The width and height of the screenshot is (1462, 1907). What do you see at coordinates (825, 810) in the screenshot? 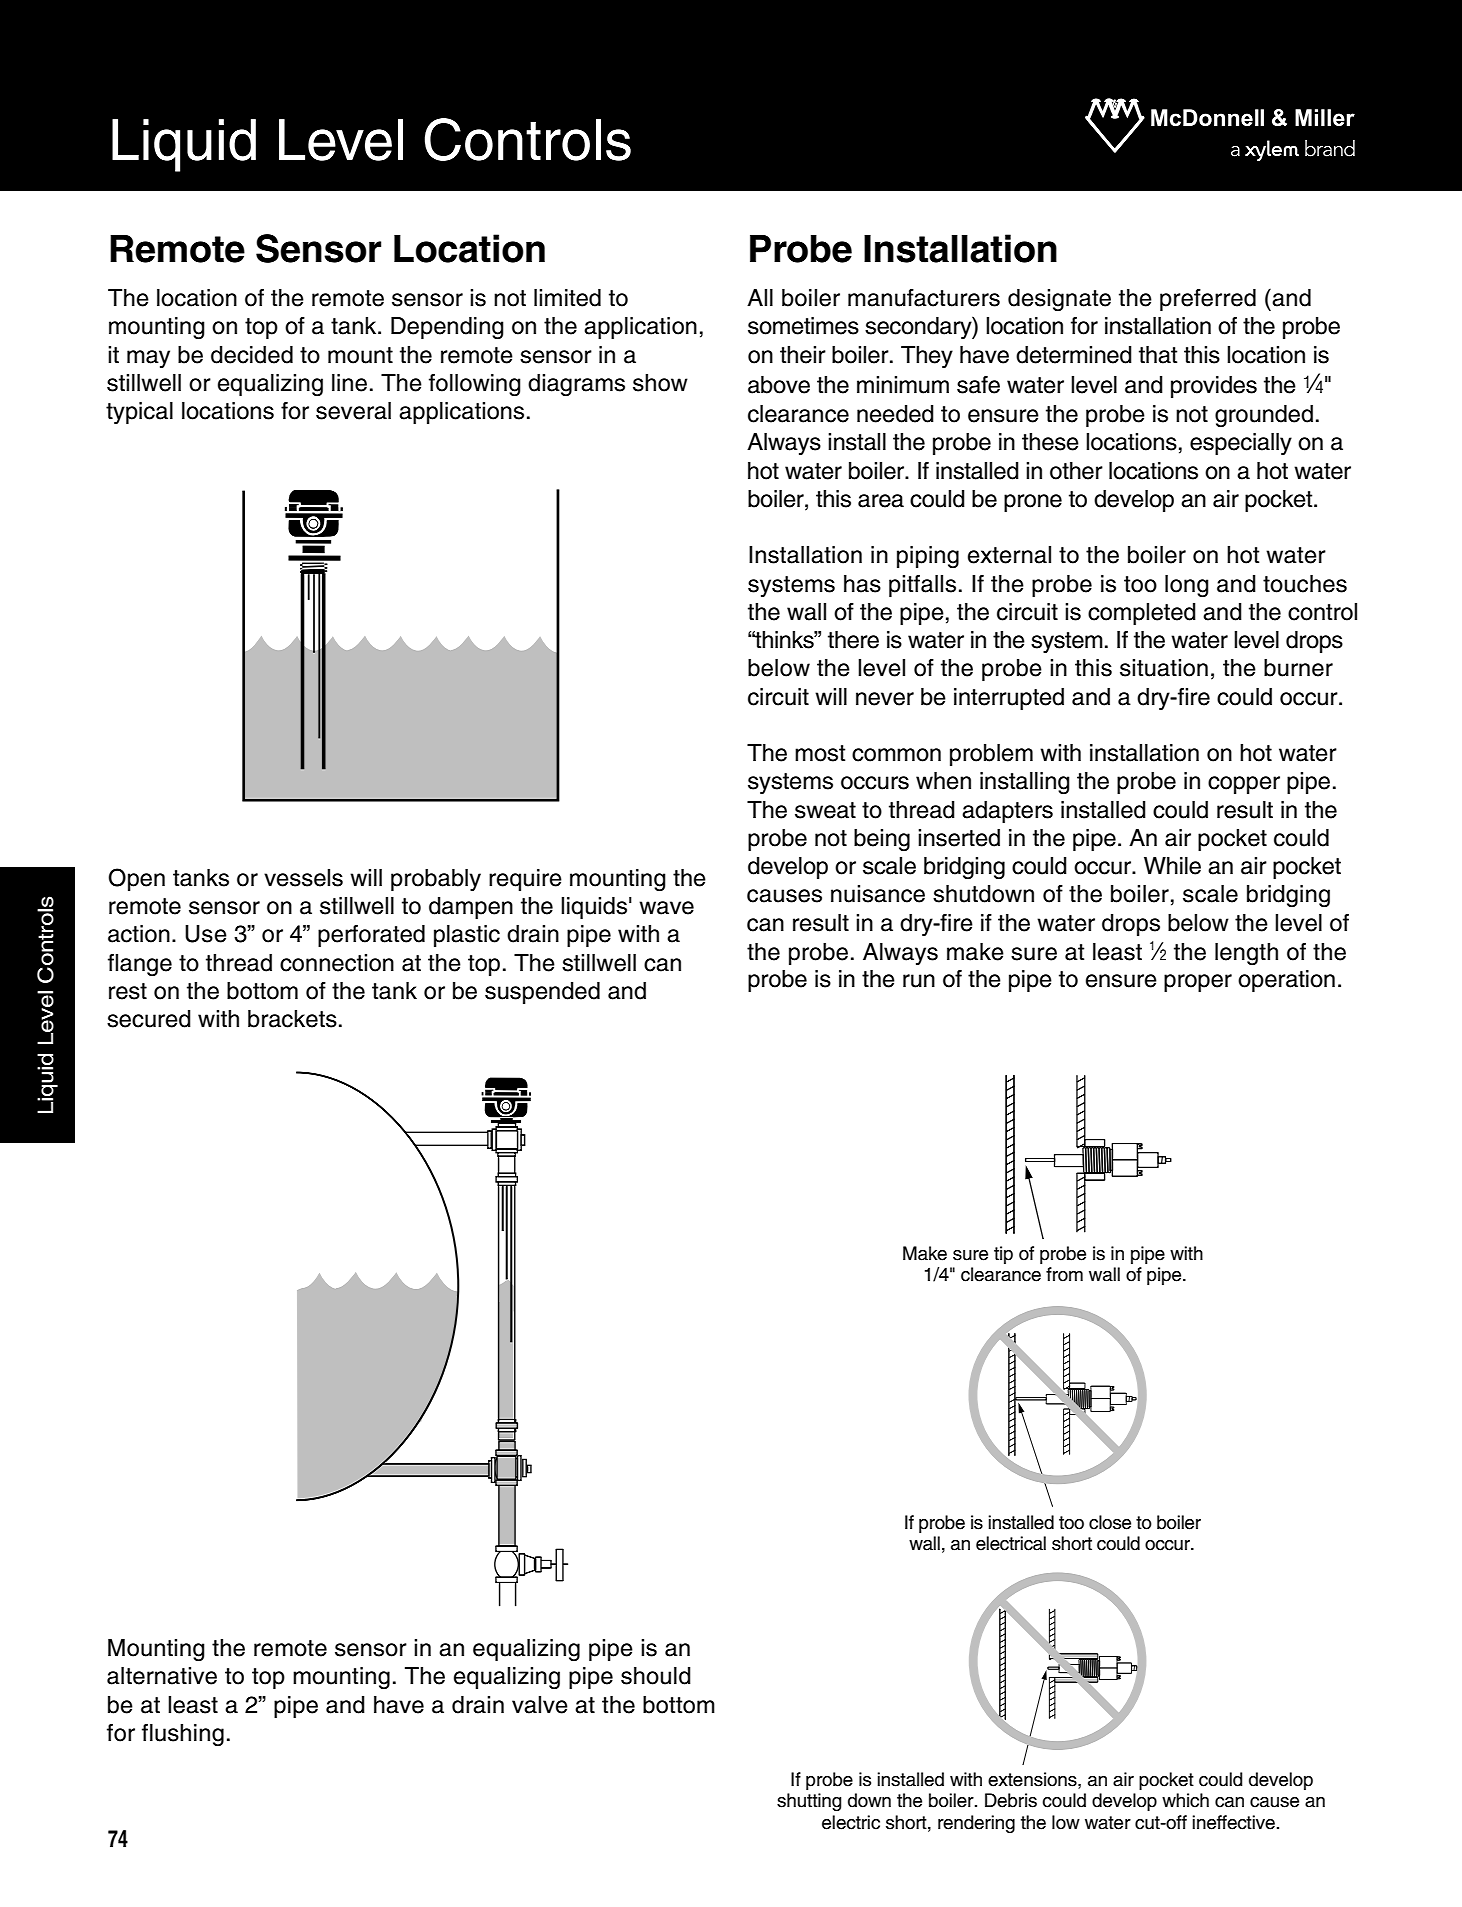
I see `sweat` at bounding box center [825, 810].
